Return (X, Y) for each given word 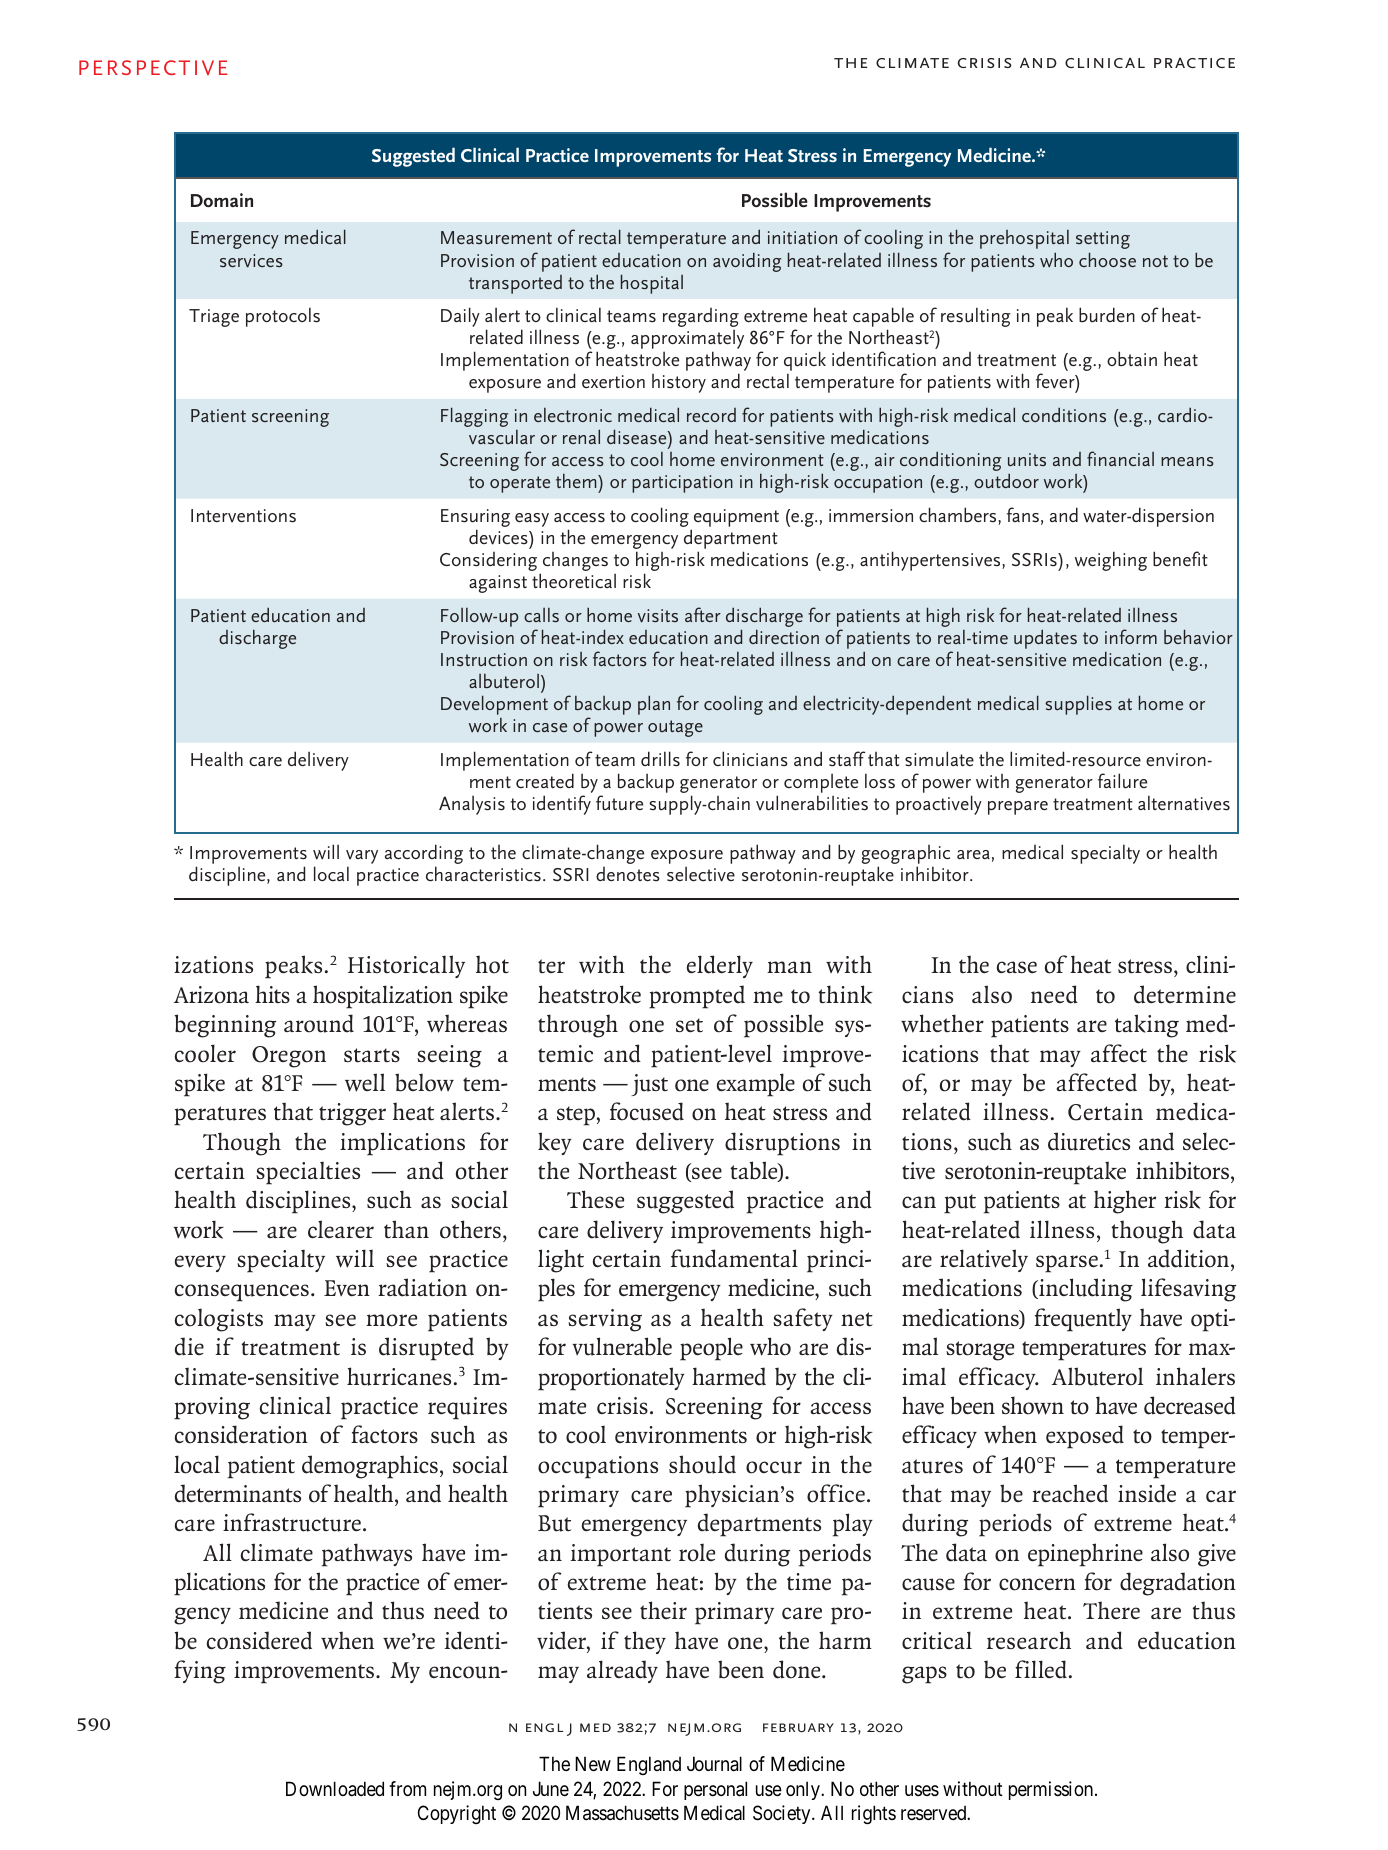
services (251, 261)
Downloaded (335, 1789)
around (319, 1023)
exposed (1085, 1437)
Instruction (484, 659)
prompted (697, 997)
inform (1131, 636)
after (703, 614)
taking (1147, 1026)
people (711, 1349)
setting (1103, 240)
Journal (714, 1764)
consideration (241, 1434)
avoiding (747, 262)
